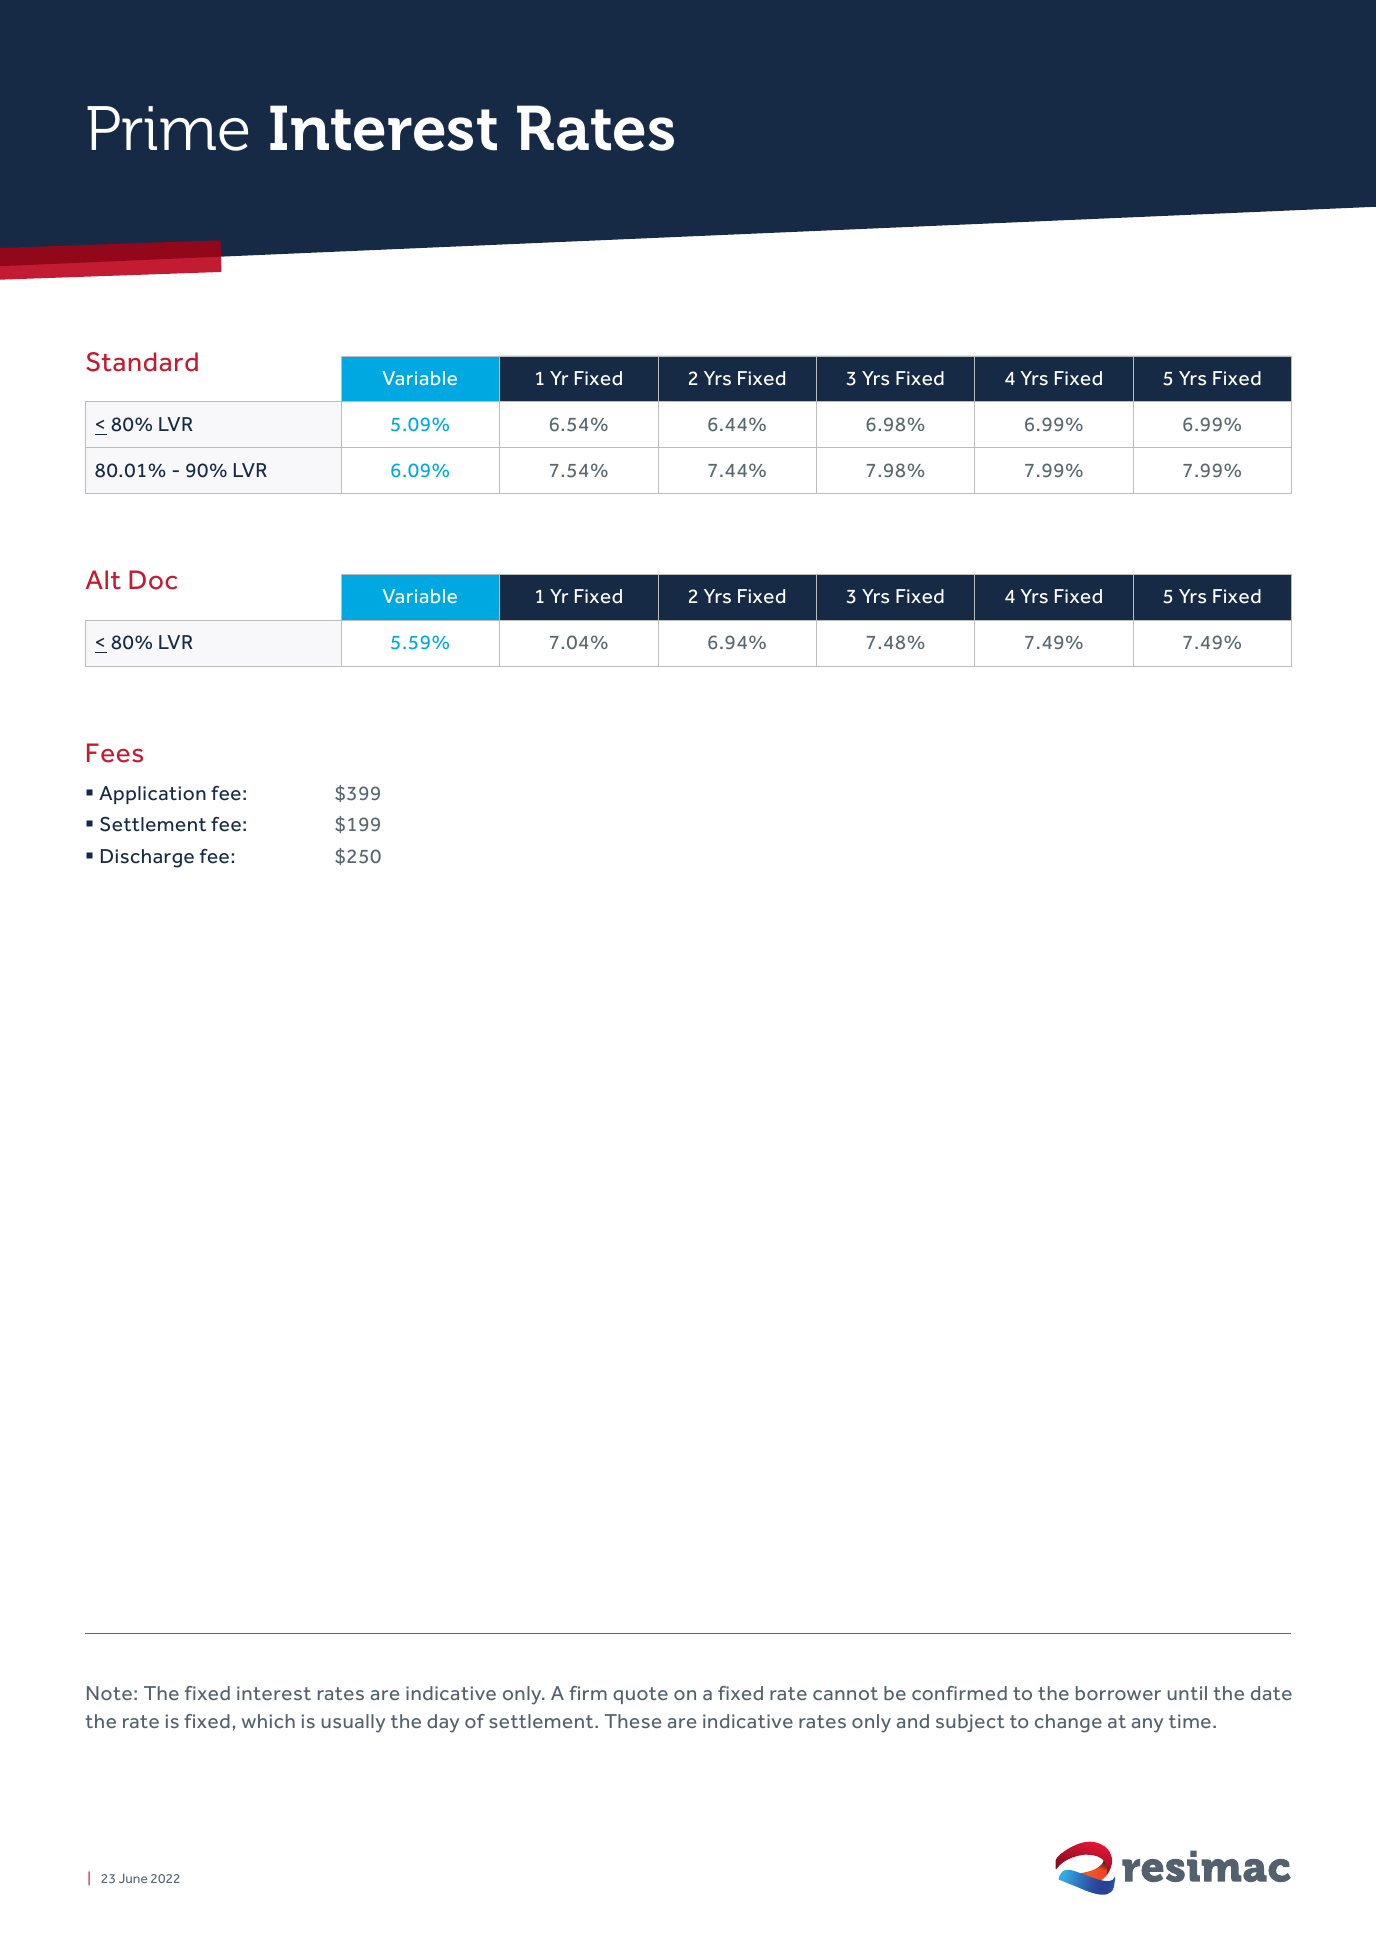 The image size is (1376, 1947). Describe the element at coordinates (153, 580) in the screenshot. I see `Doc` at that location.
